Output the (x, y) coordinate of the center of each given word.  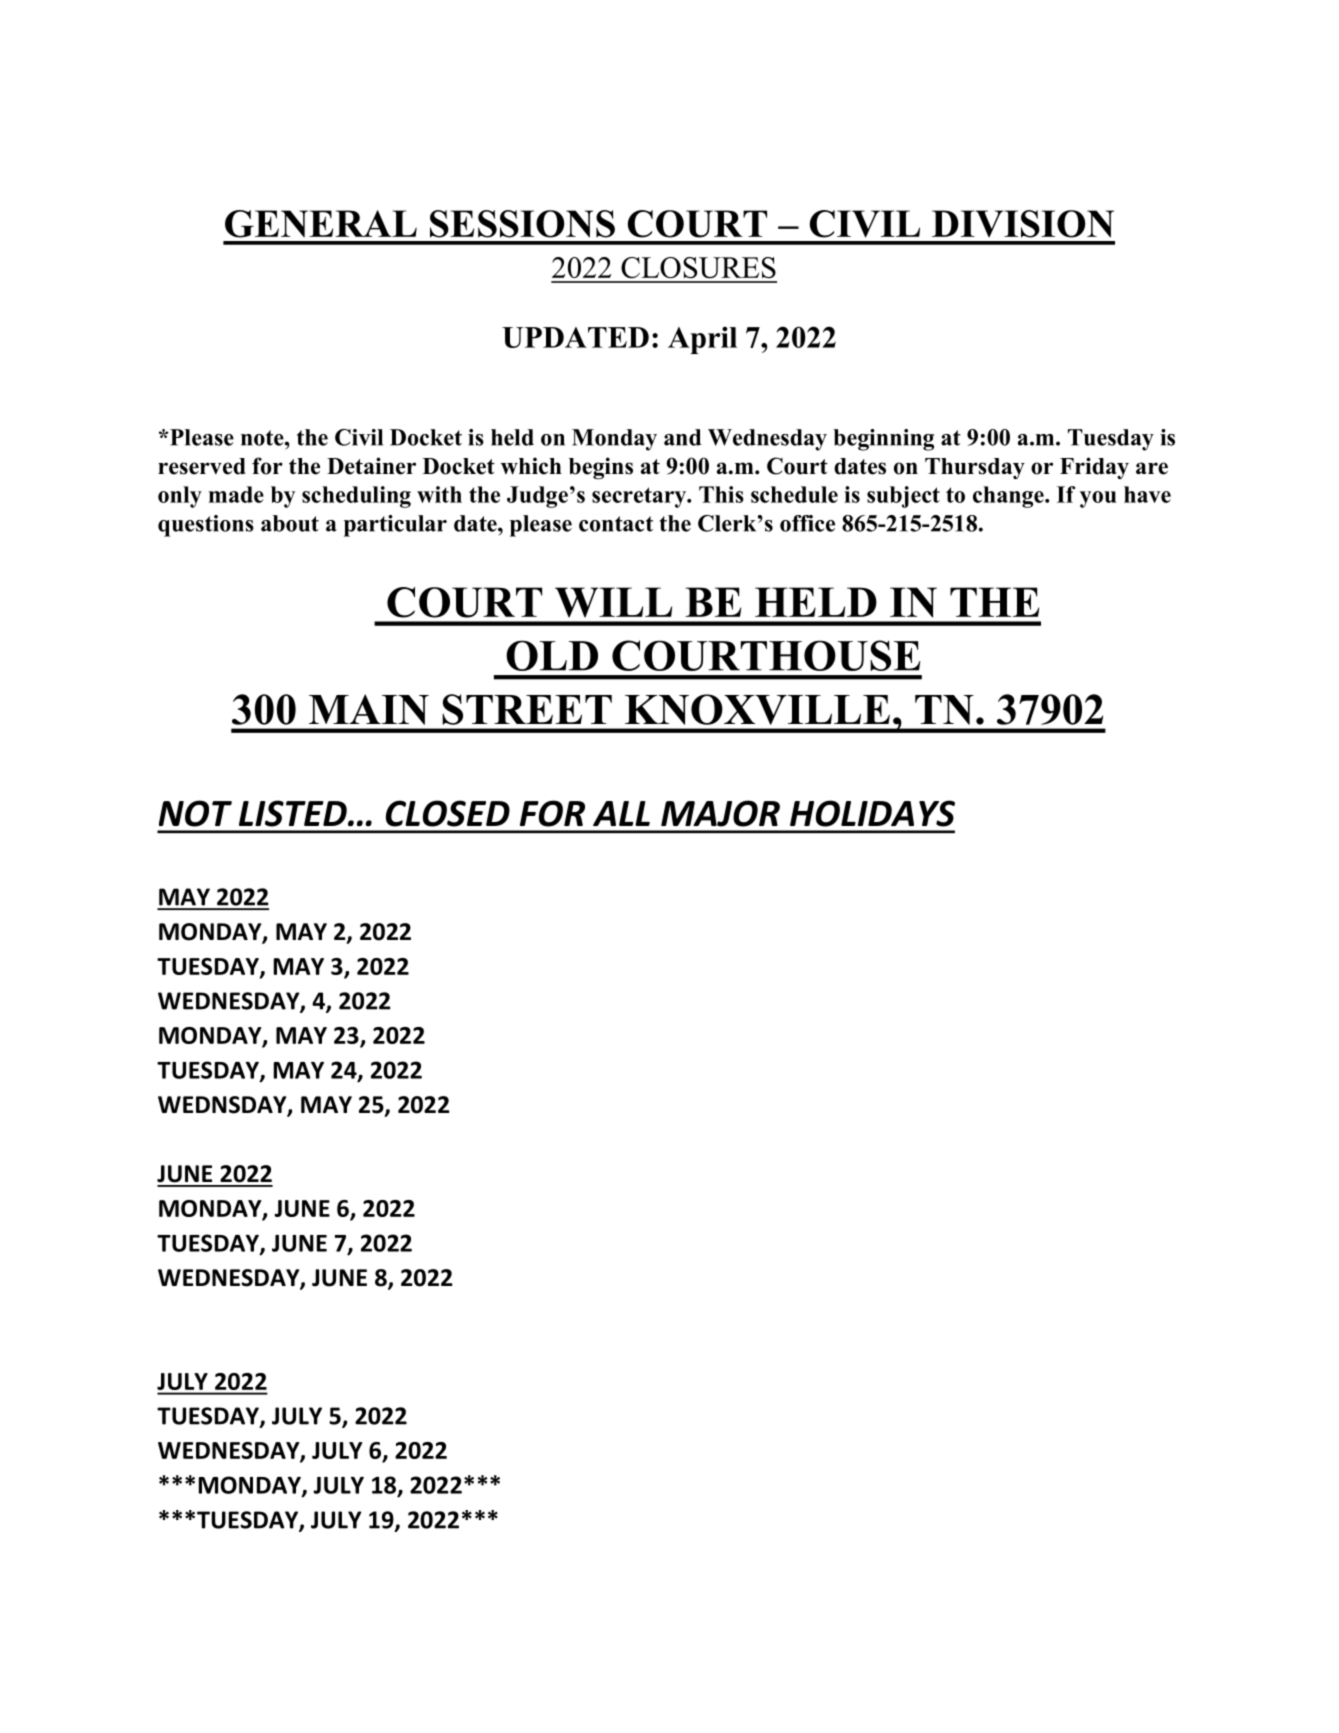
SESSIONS (522, 224)
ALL (621, 813)
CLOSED (448, 813)
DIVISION (1023, 224)
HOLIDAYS (872, 813)
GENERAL (321, 224)
